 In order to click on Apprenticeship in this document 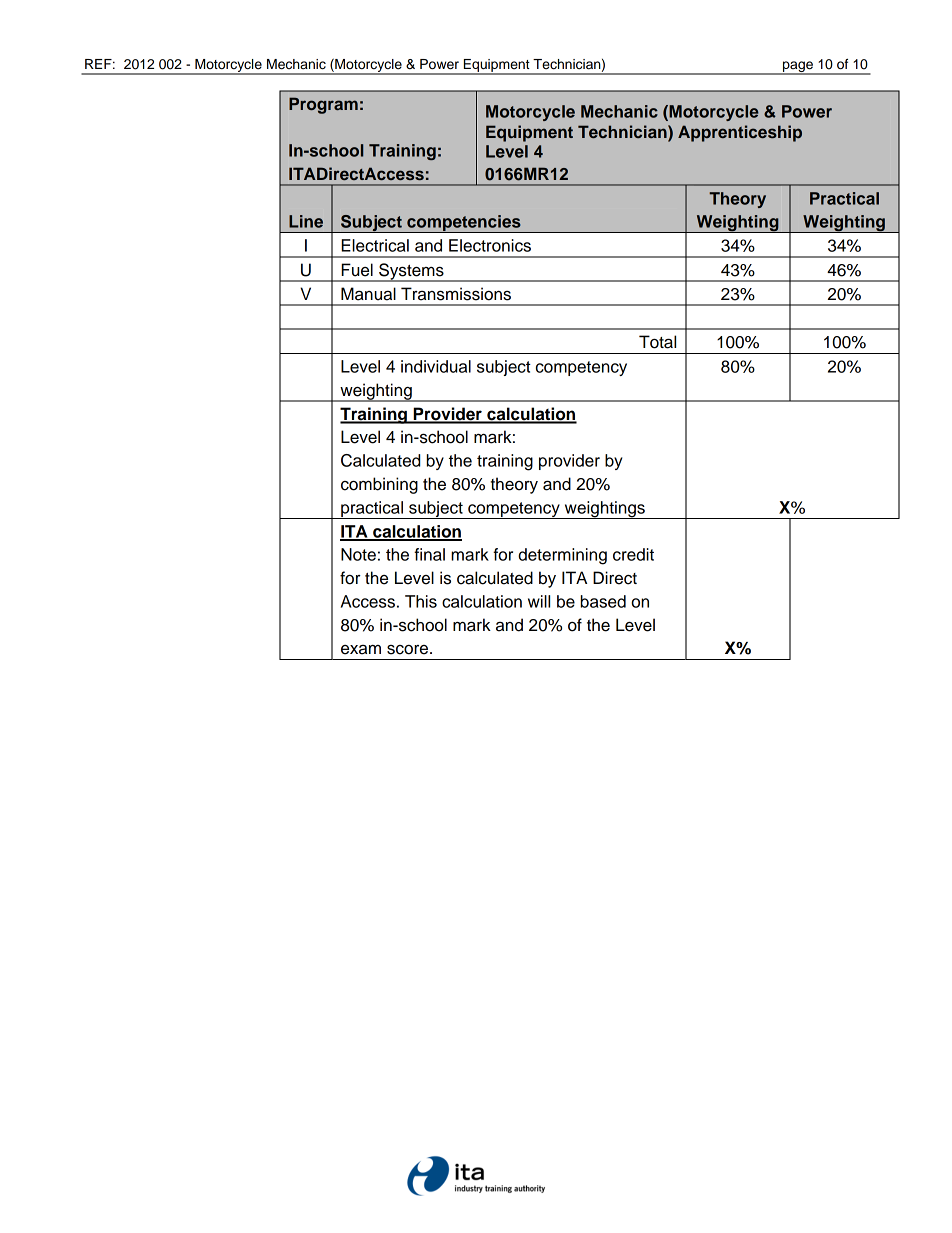, I will do `click(740, 133)`.
